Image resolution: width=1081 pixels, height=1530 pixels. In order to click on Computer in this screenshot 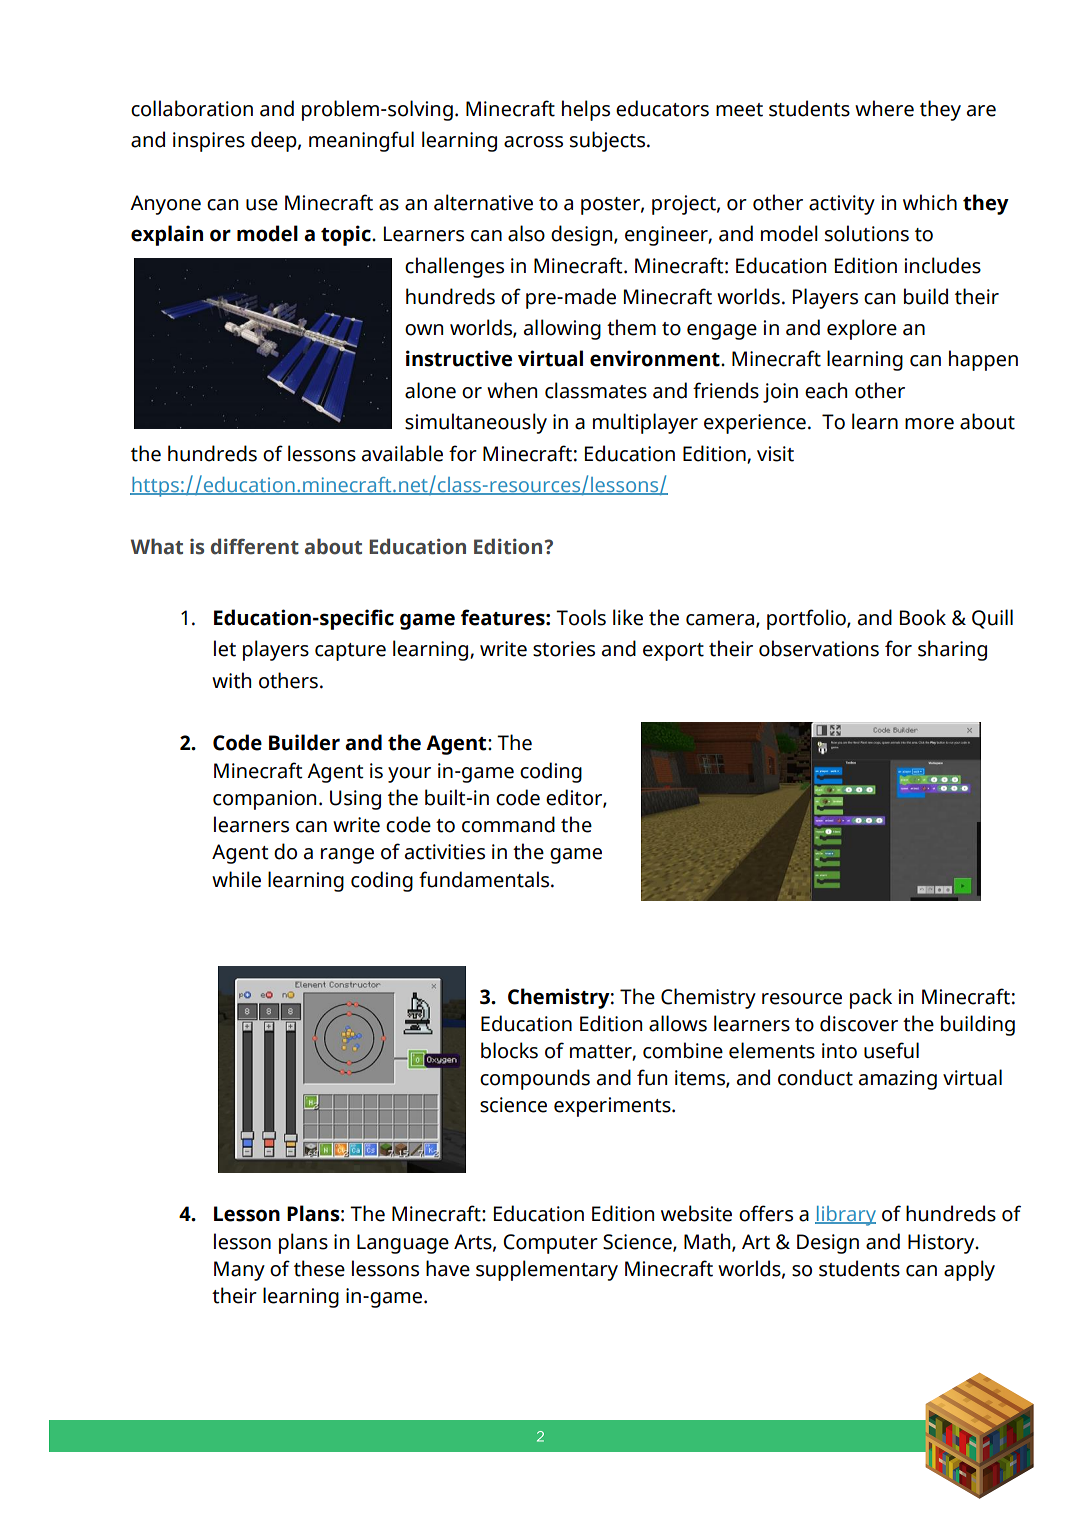, I will do `click(550, 1244)`.
